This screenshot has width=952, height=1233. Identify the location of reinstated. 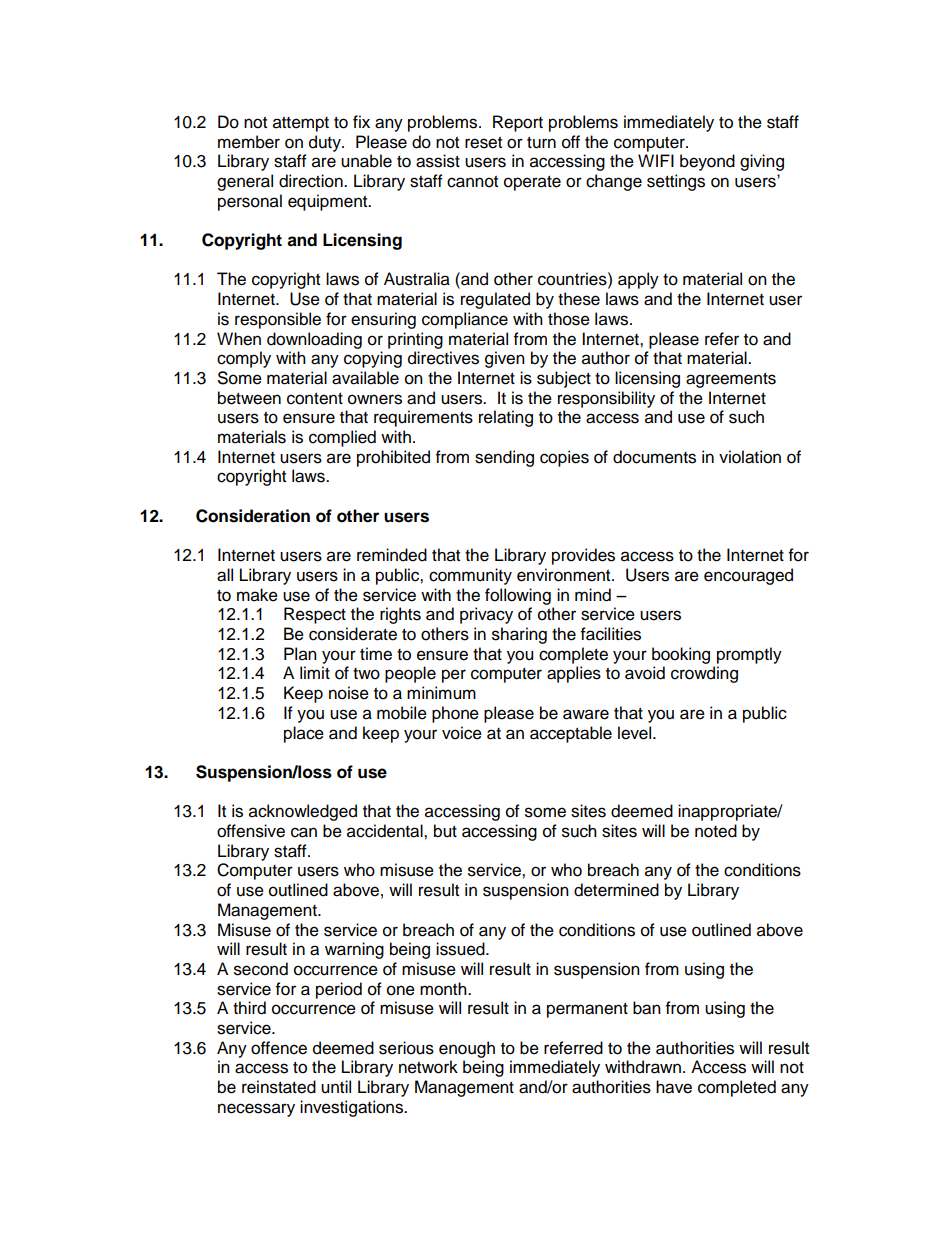
(279, 1087).
